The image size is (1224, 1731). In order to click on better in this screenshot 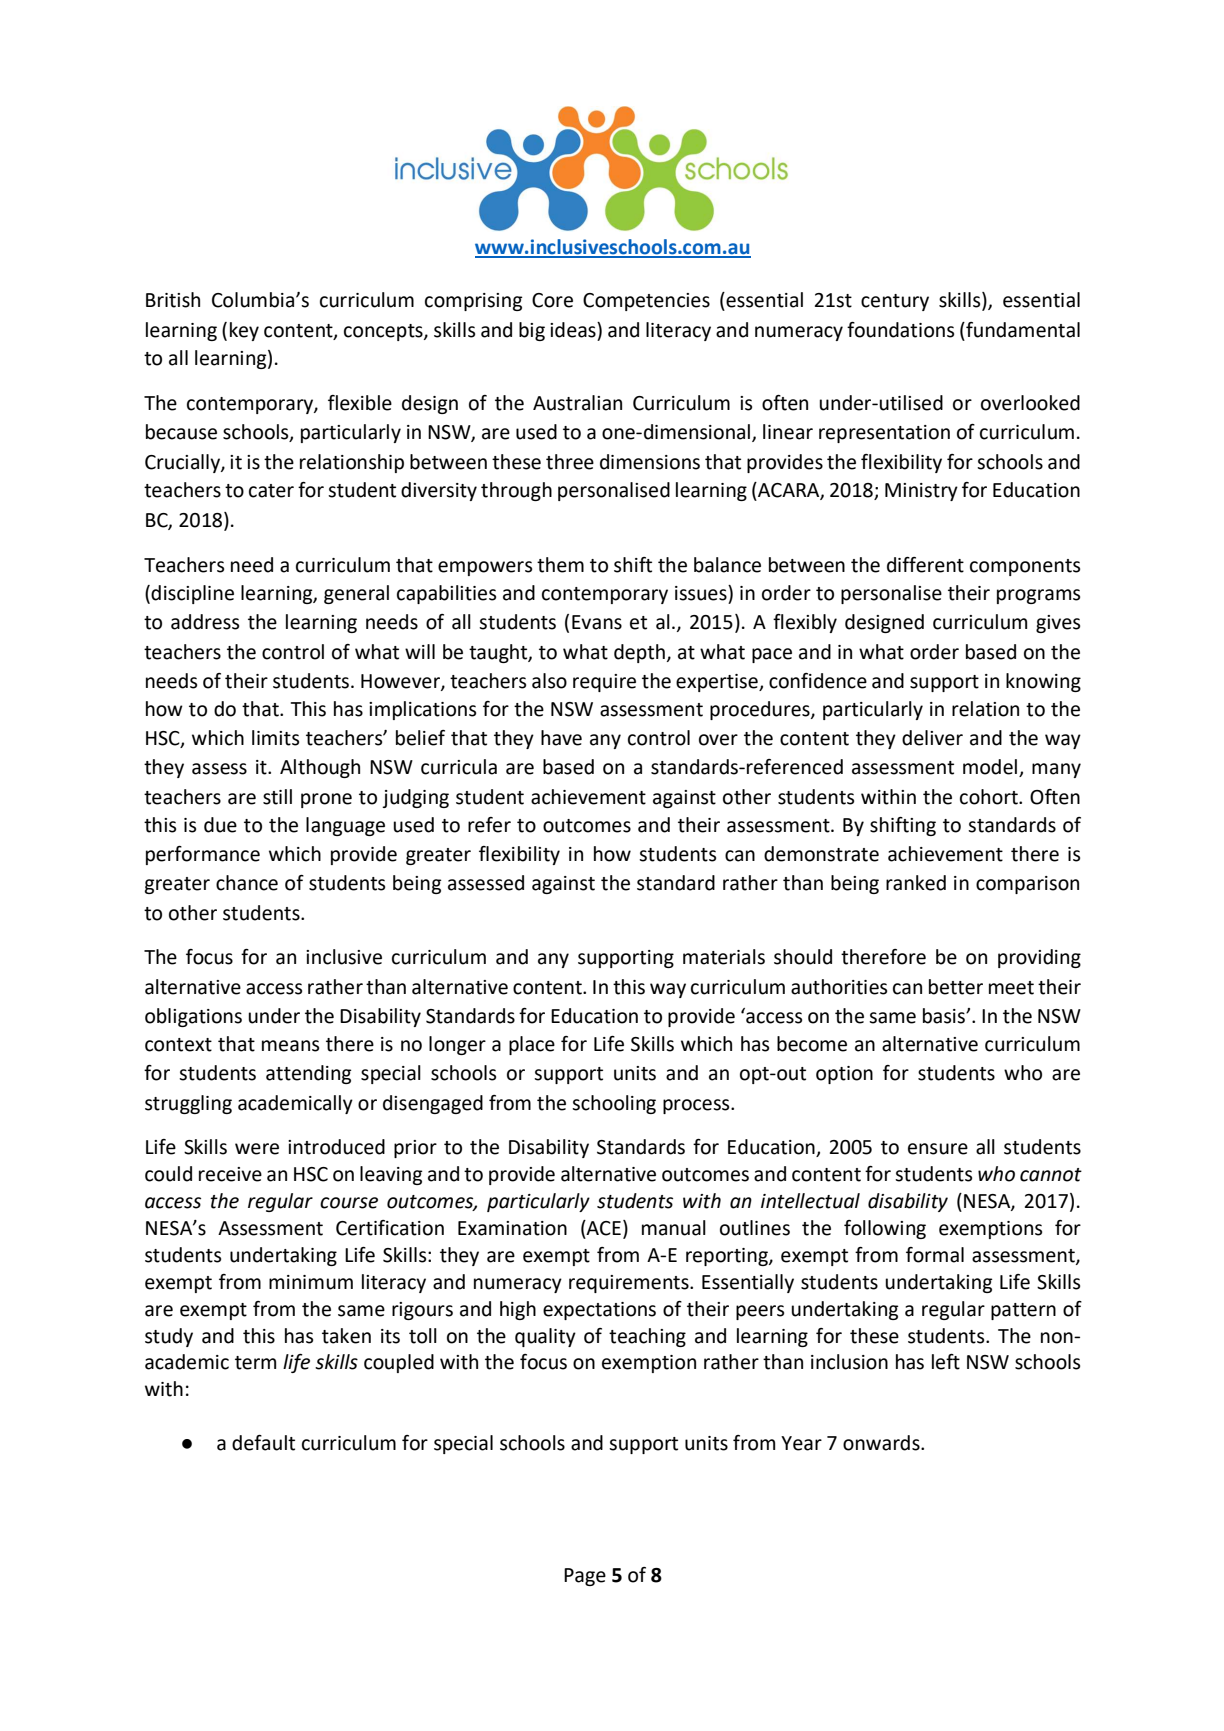, I will do `click(956, 987)`.
